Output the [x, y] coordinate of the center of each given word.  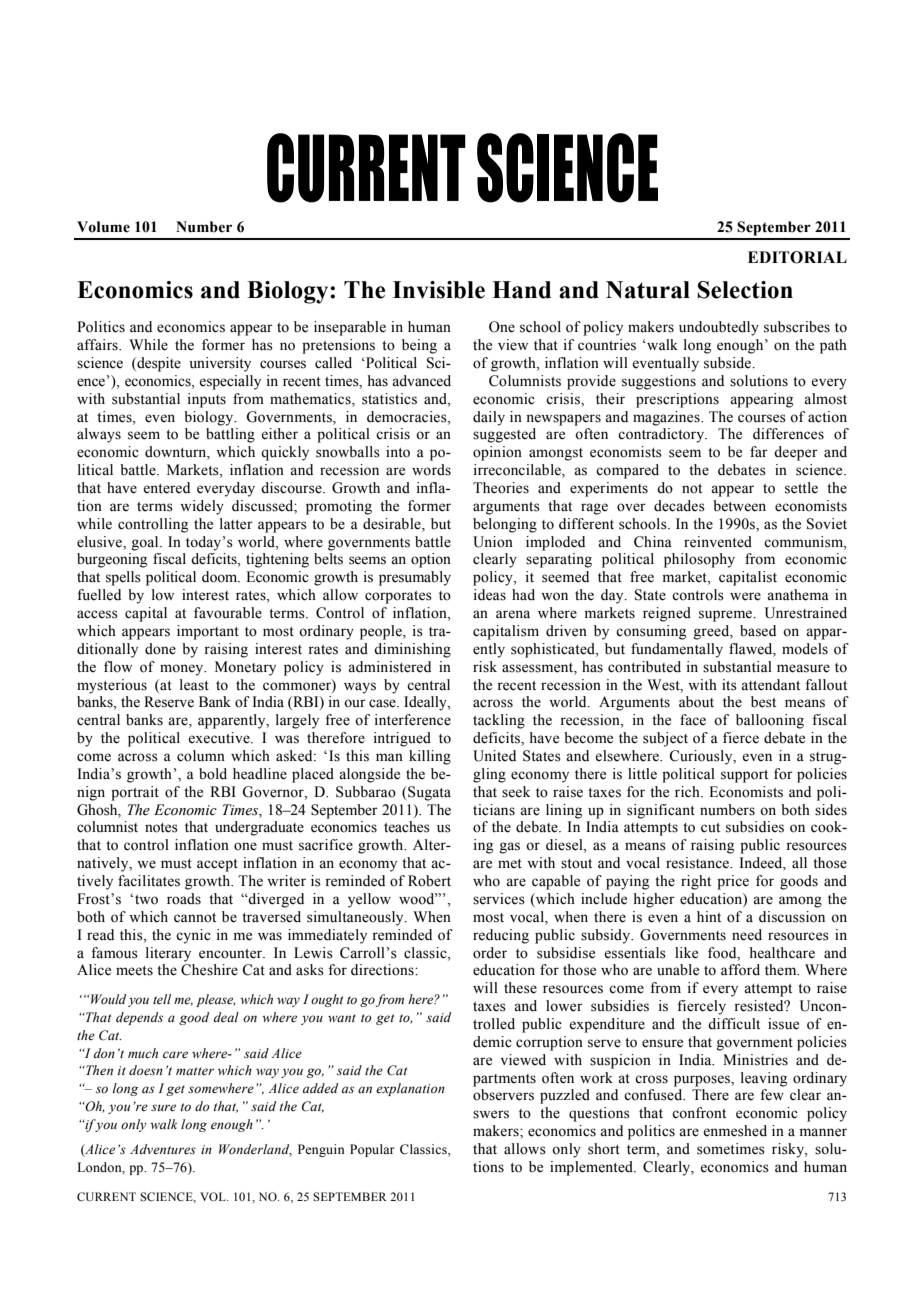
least [194, 685]
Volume [103, 227]
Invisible [439, 290]
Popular [372, 1150]
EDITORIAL [797, 257]
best [763, 702]
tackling [499, 721]
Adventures [163, 1149]
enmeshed [735, 1131]
